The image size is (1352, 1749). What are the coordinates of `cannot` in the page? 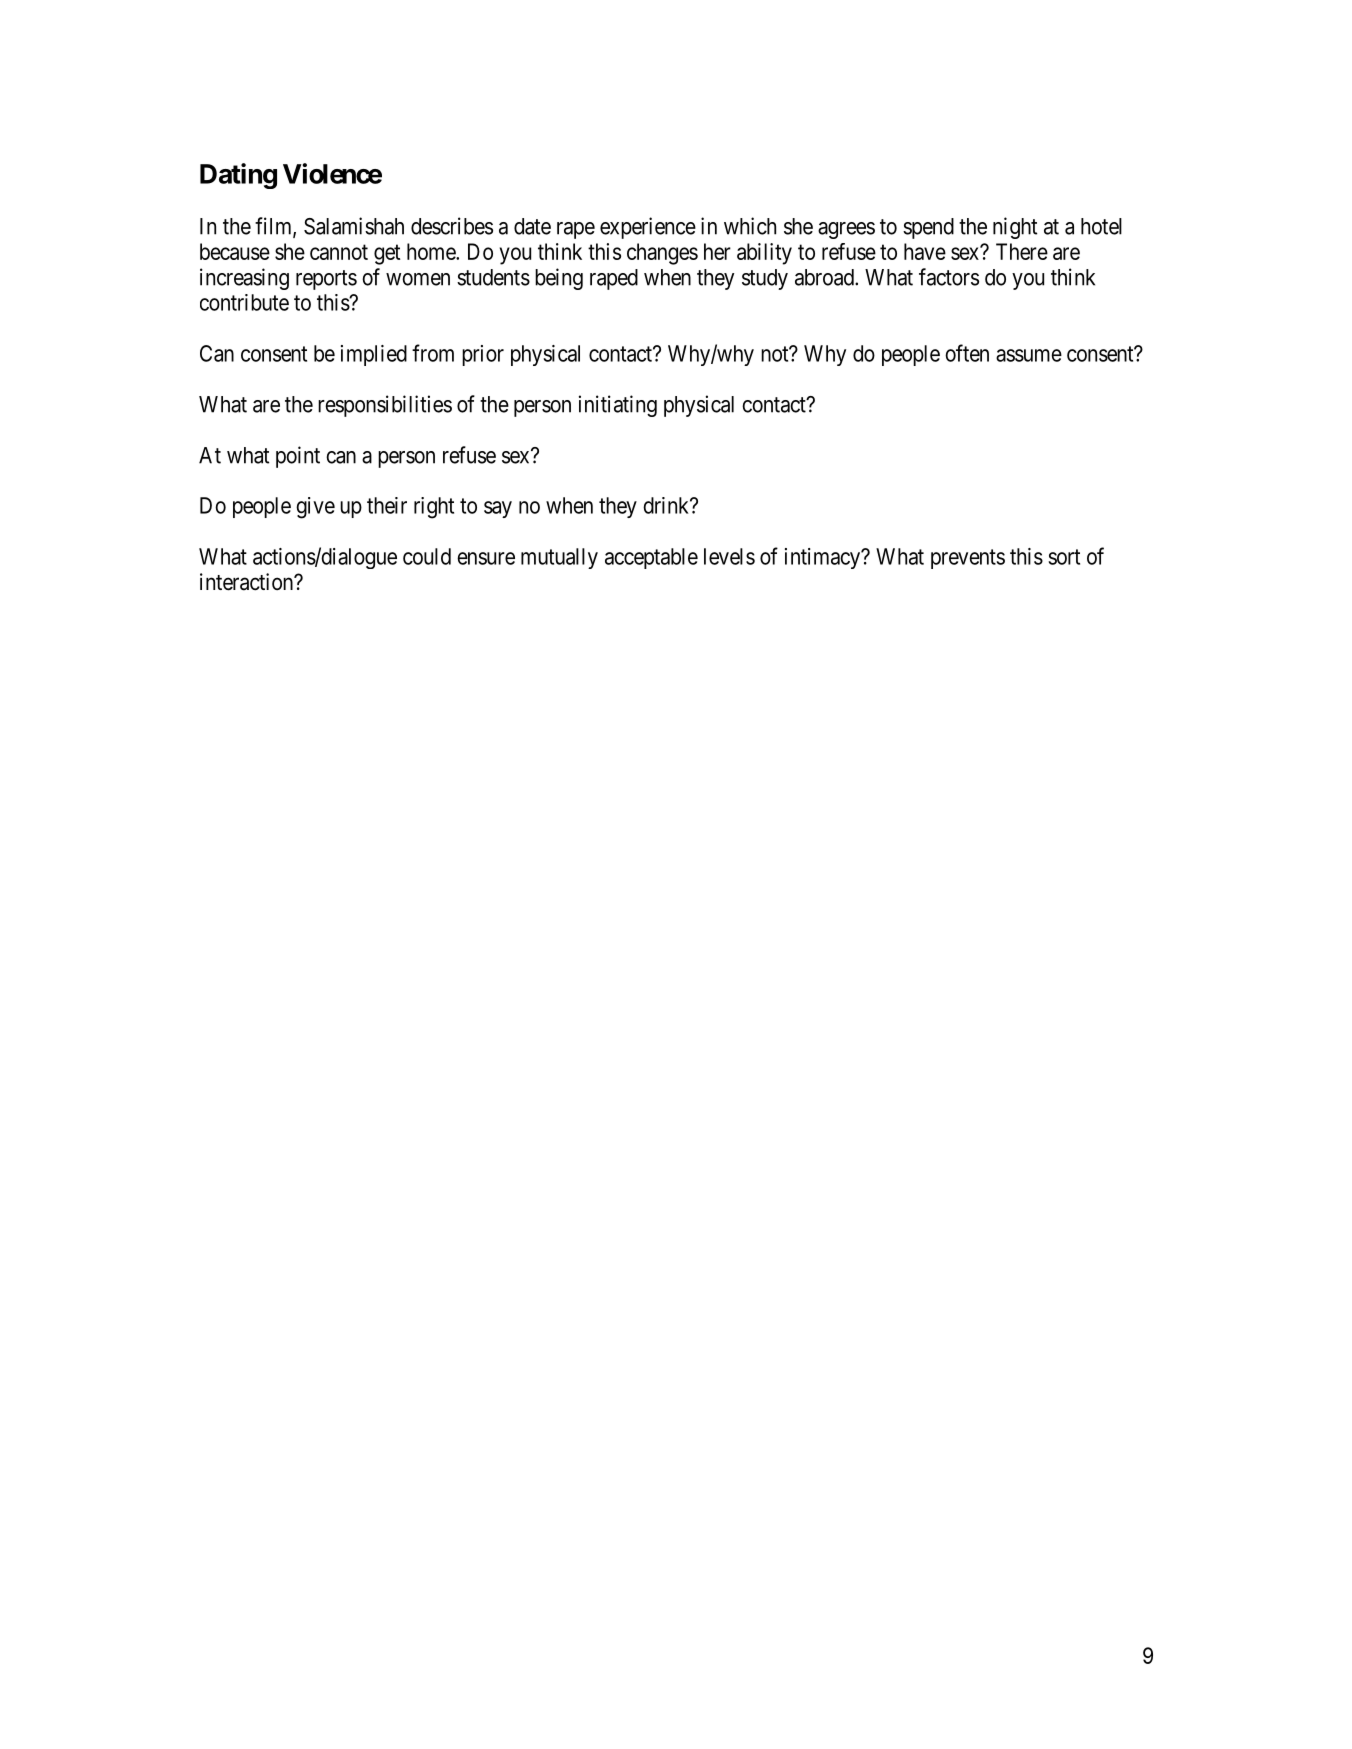 It's located at (339, 252).
